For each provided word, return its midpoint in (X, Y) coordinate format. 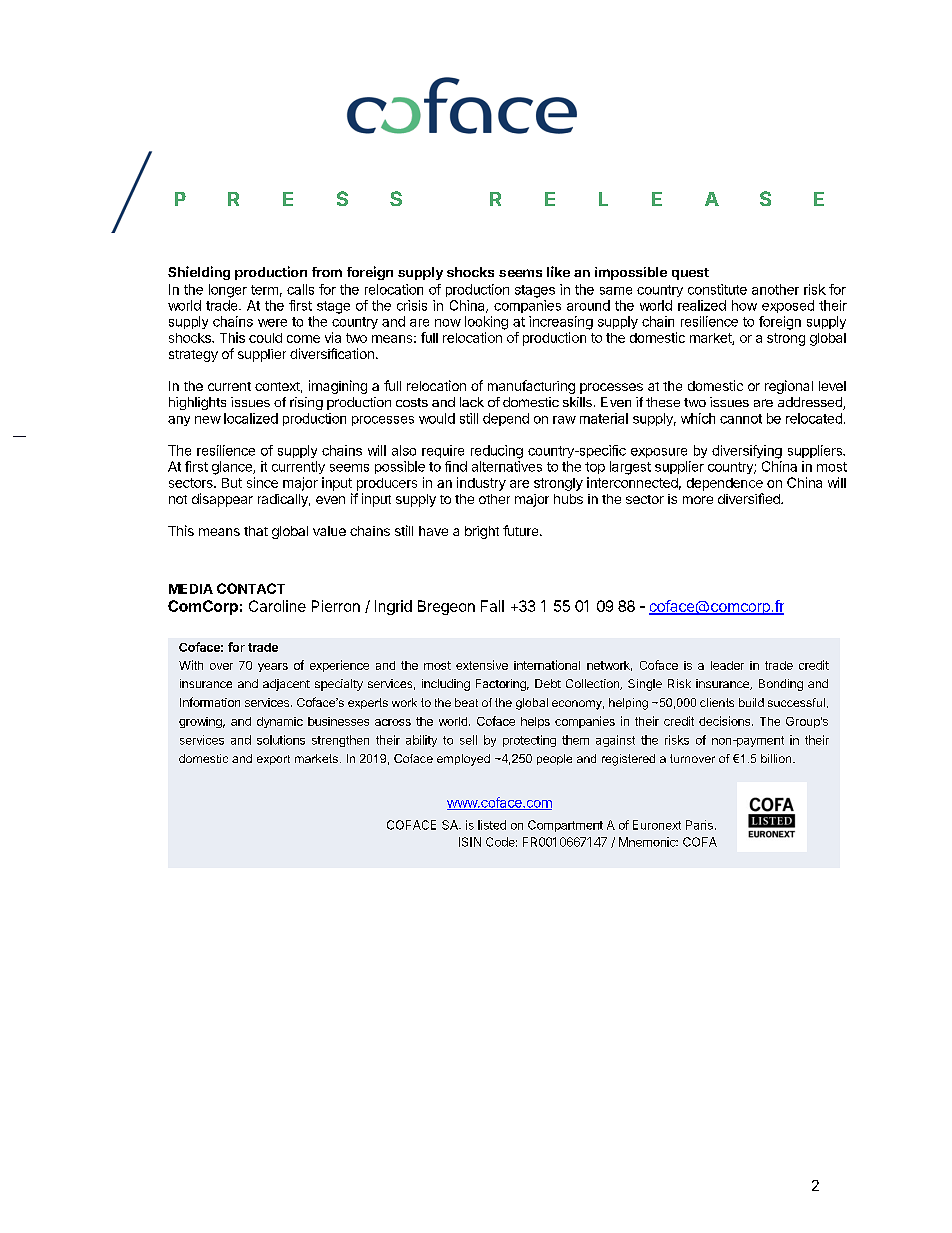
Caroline (277, 606)
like (558, 271)
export (273, 760)
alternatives (507, 466)
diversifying (747, 452)
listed (492, 825)
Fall (492, 606)
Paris (699, 825)
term (264, 290)
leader (727, 665)
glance (233, 468)
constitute (717, 289)
